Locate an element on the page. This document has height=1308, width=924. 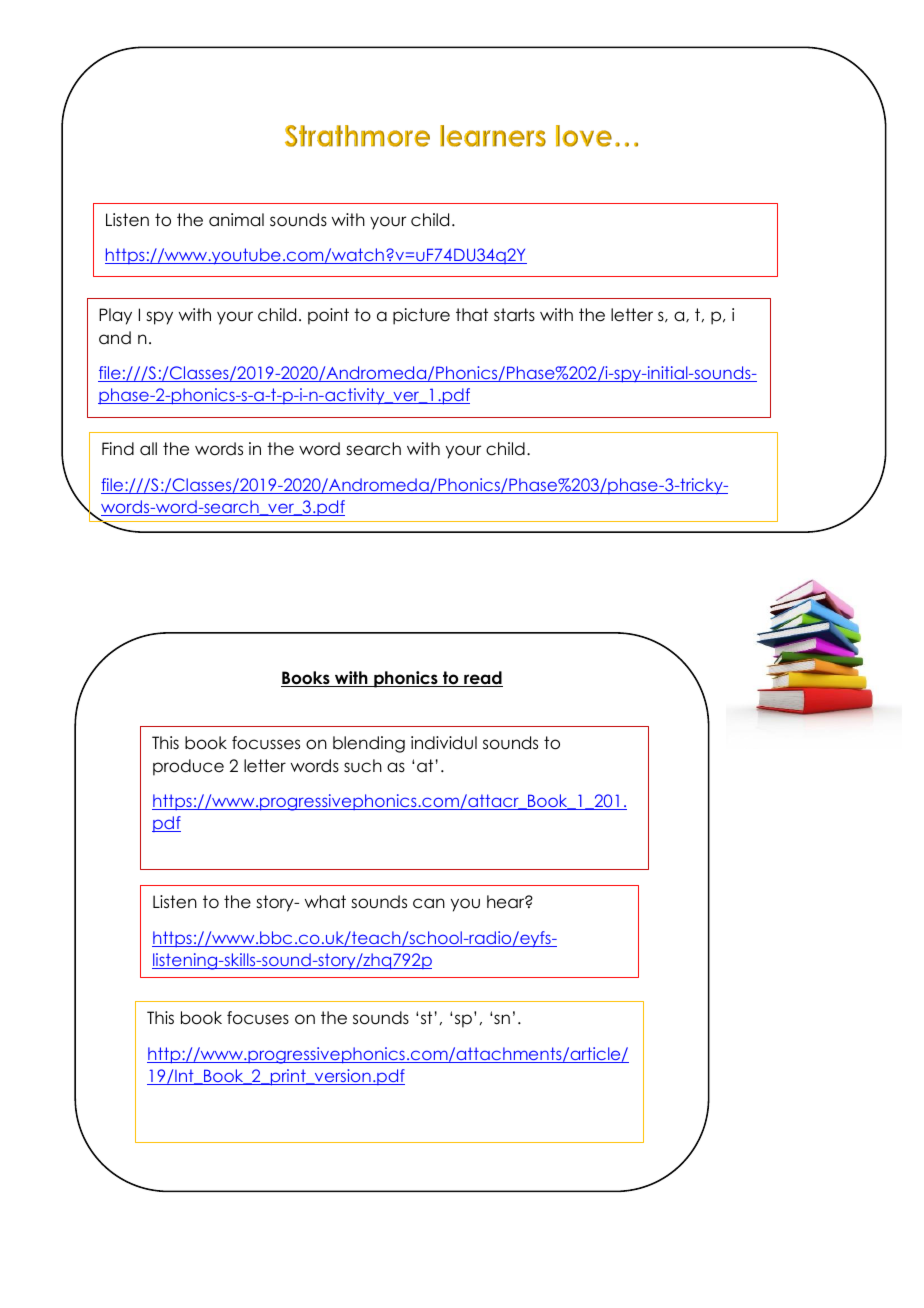
focusses is located at coordinates (266, 743).
